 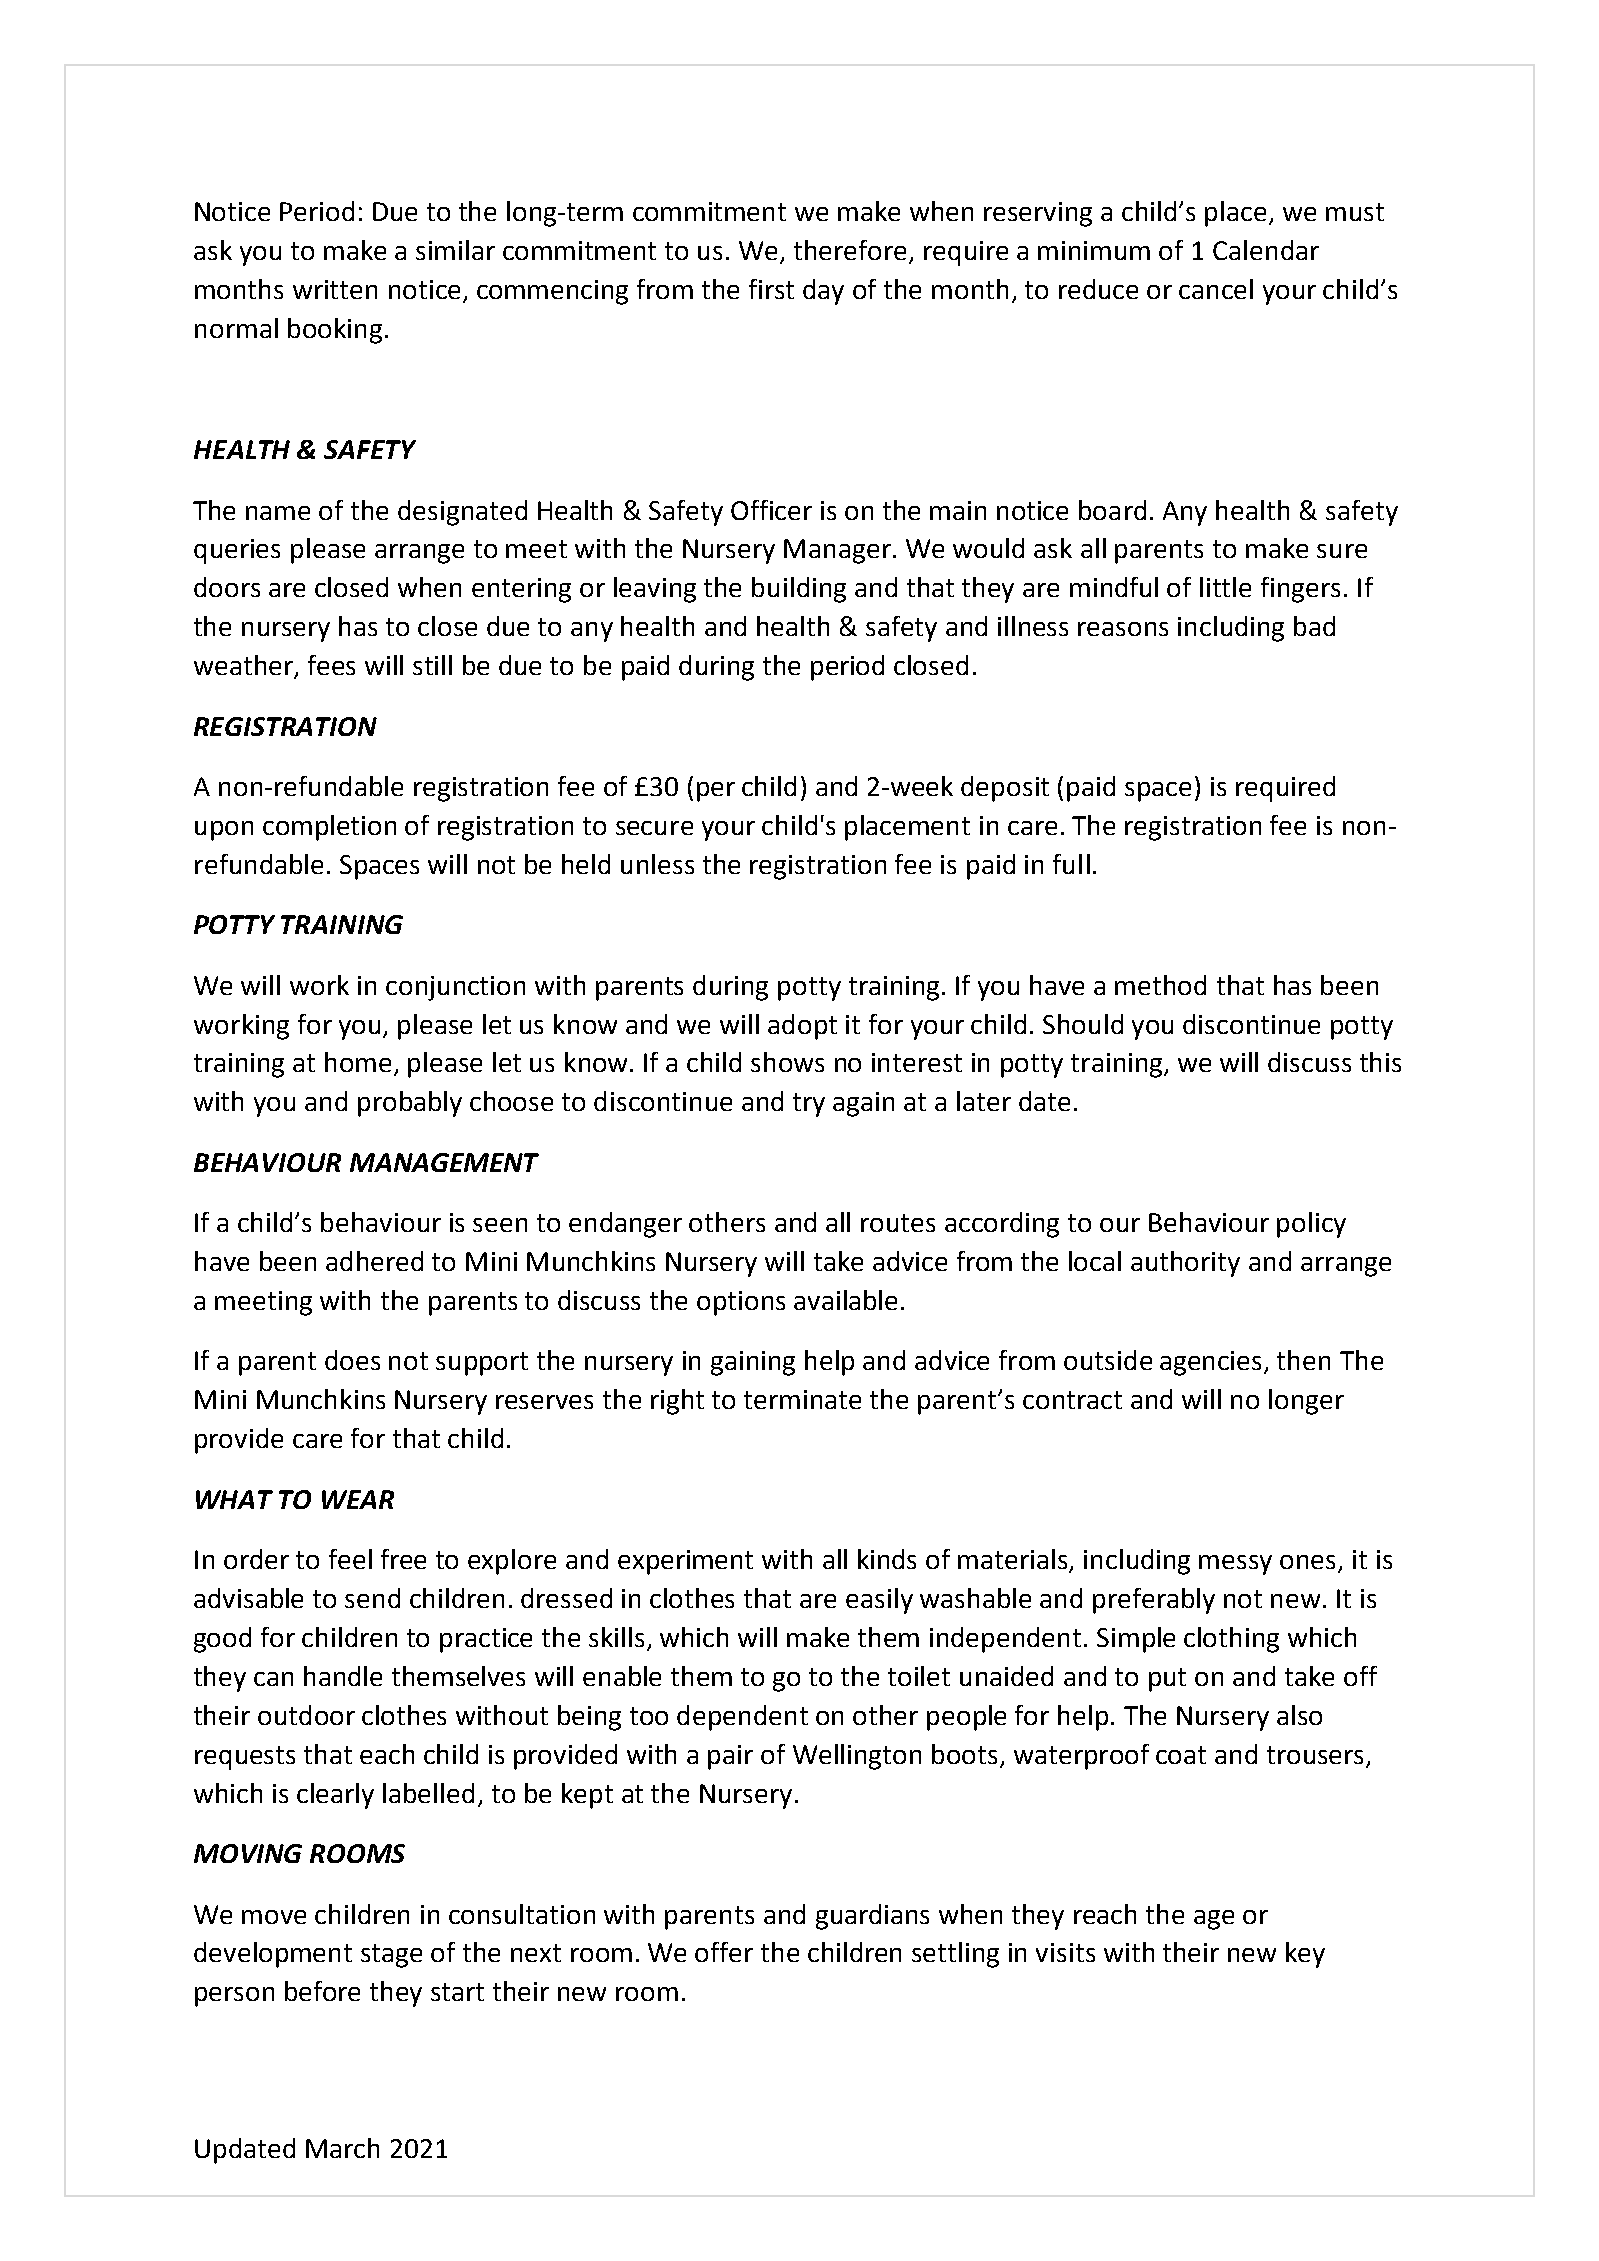 I want to click on offer, so click(x=724, y=1952).
